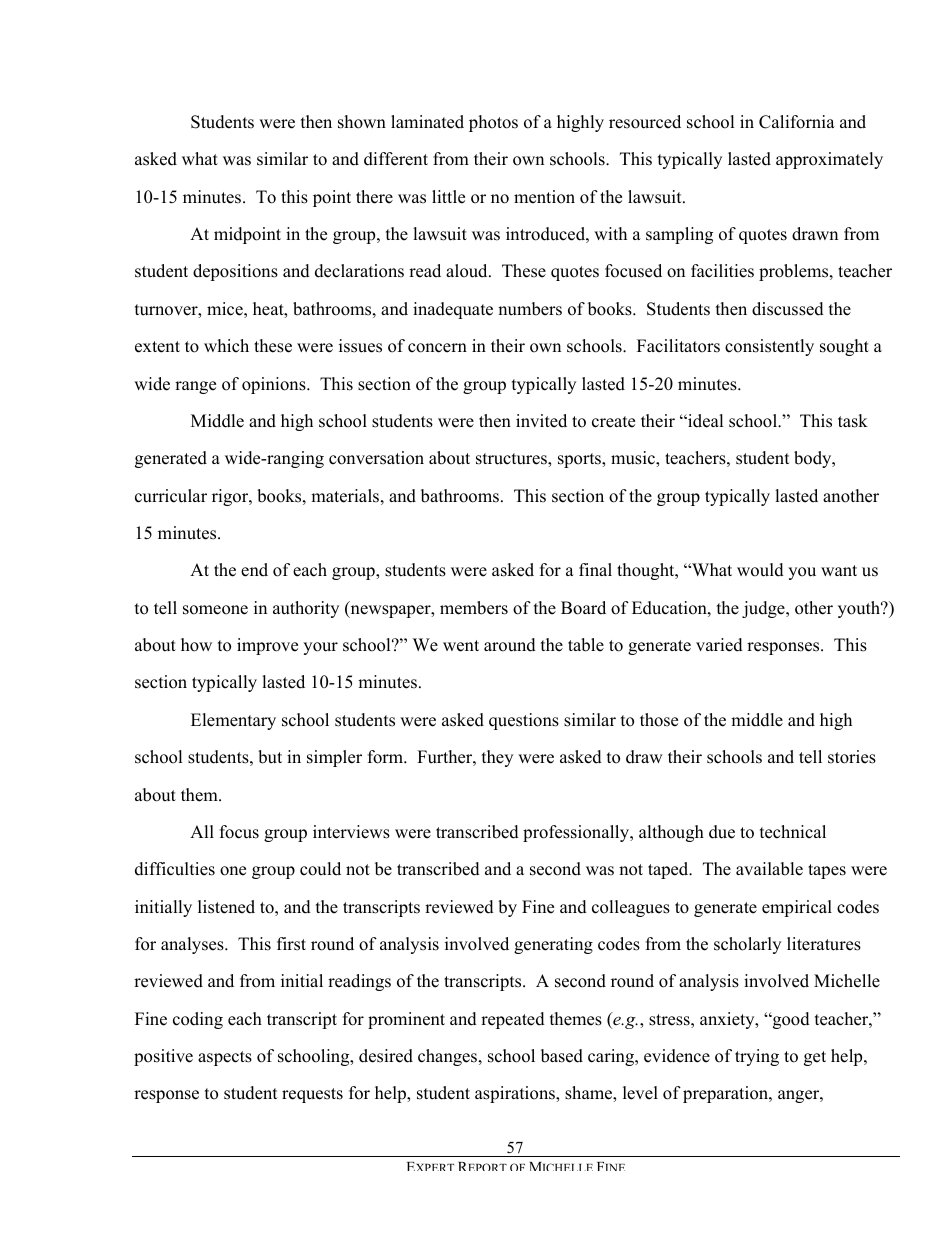  I want to click on aspirations, so click(516, 1094).
